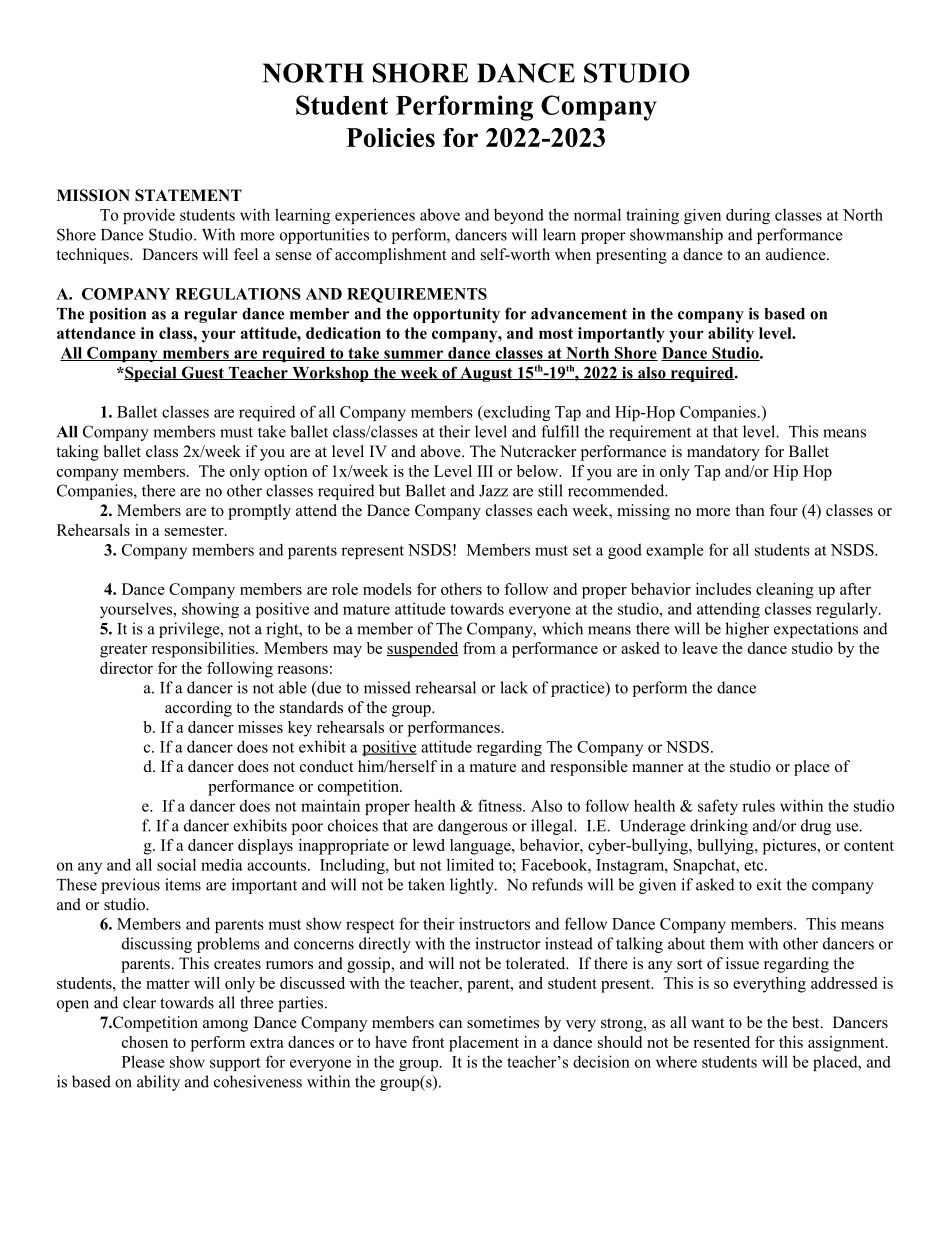 Image resolution: width=952 pixels, height=1233 pixels. What do you see at coordinates (723, 453) in the document?
I see `mandatory` at bounding box center [723, 453].
